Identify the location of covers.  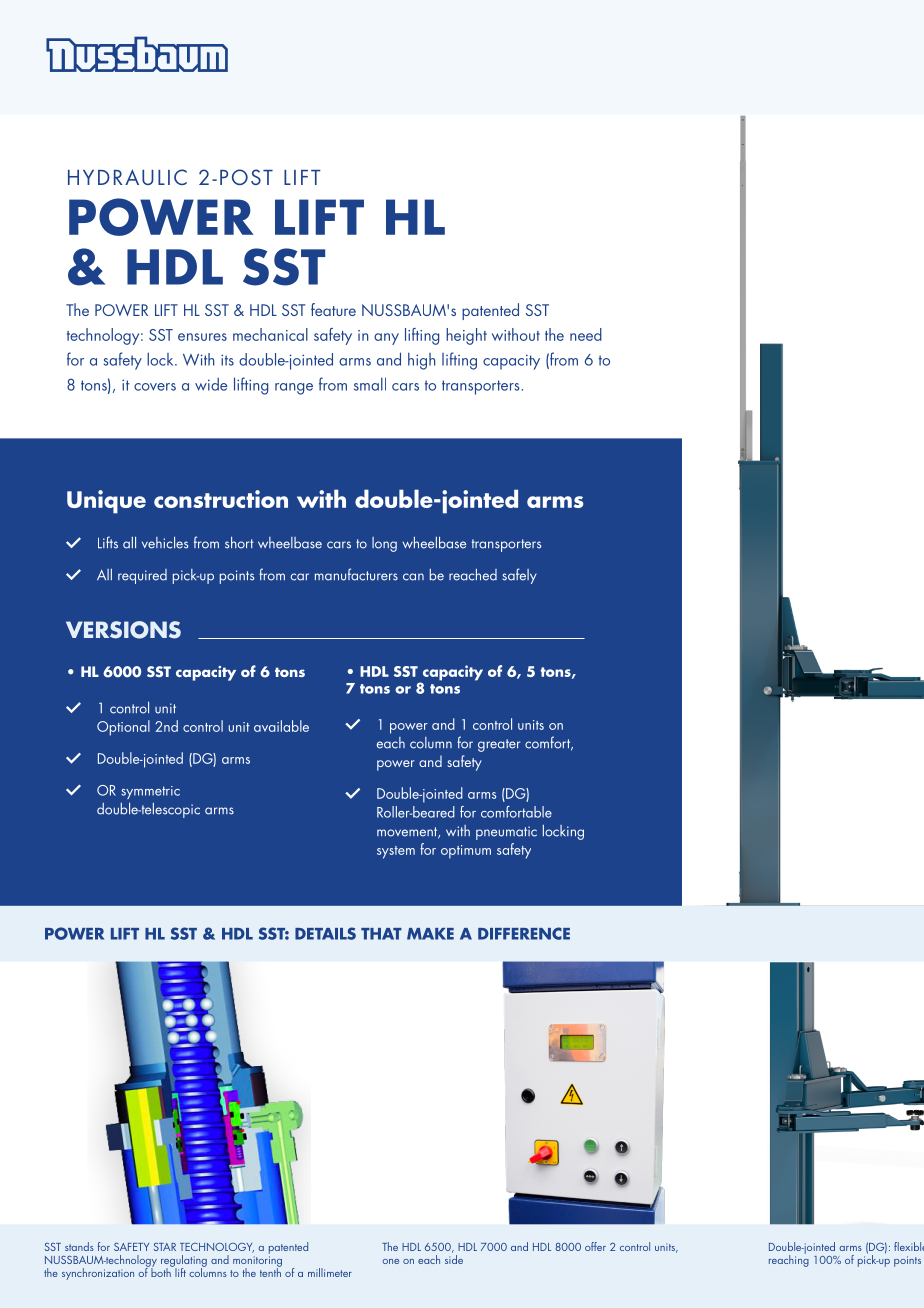
(155, 387).
